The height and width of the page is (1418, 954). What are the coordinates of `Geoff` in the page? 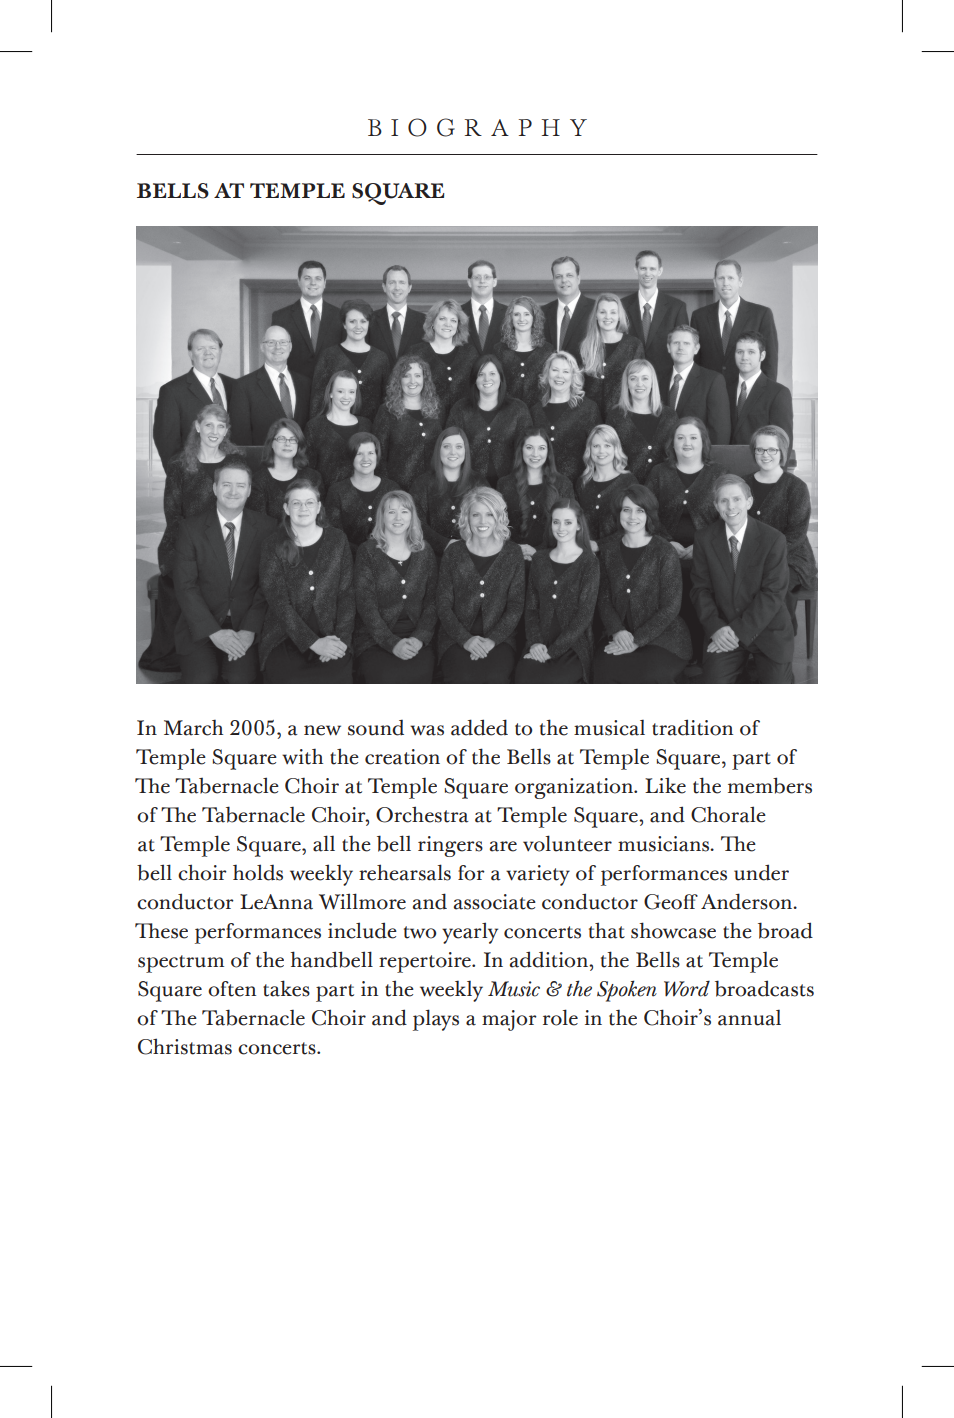 It's located at (671, 902).
